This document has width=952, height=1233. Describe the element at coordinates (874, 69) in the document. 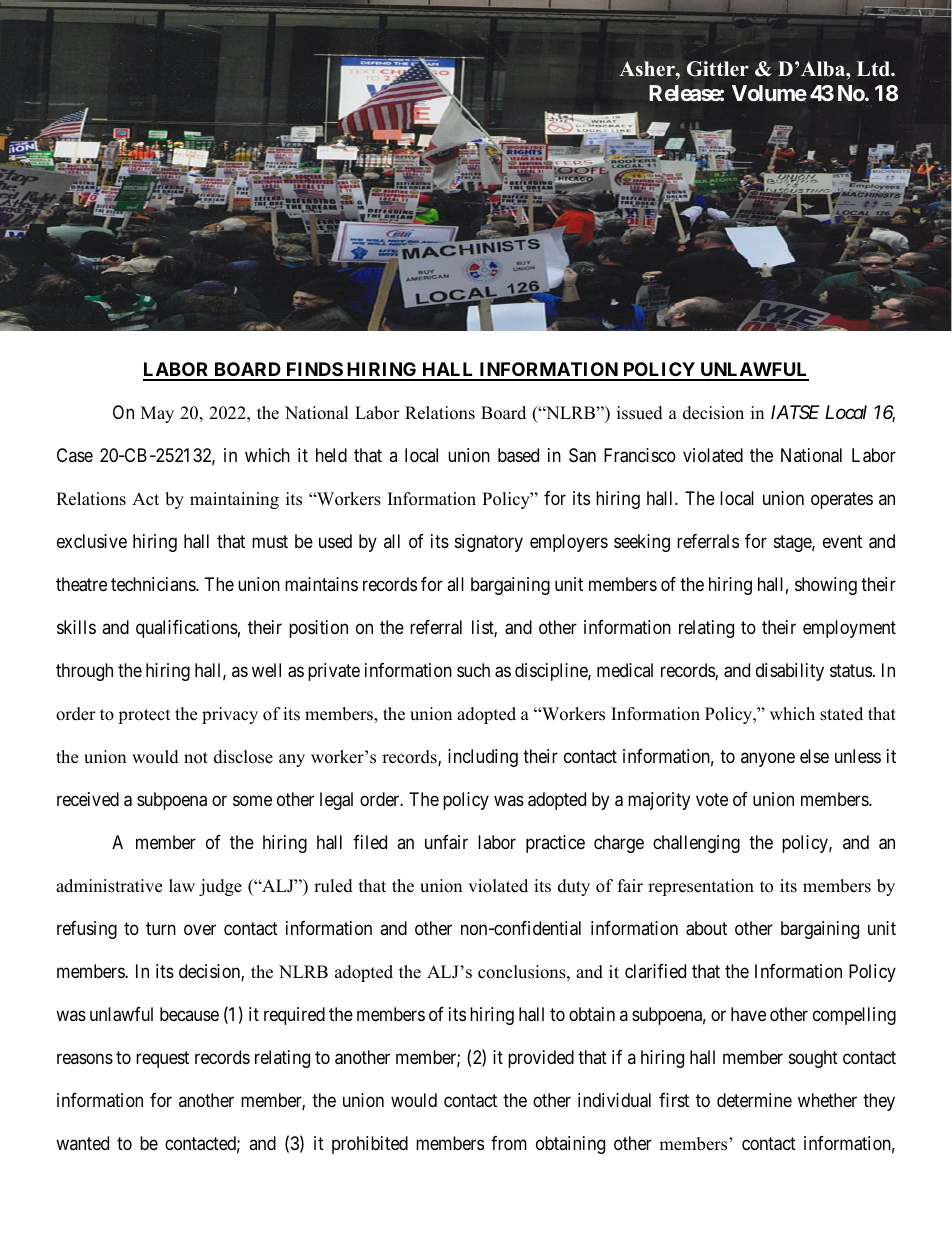

I see `Ltd` at that location.
